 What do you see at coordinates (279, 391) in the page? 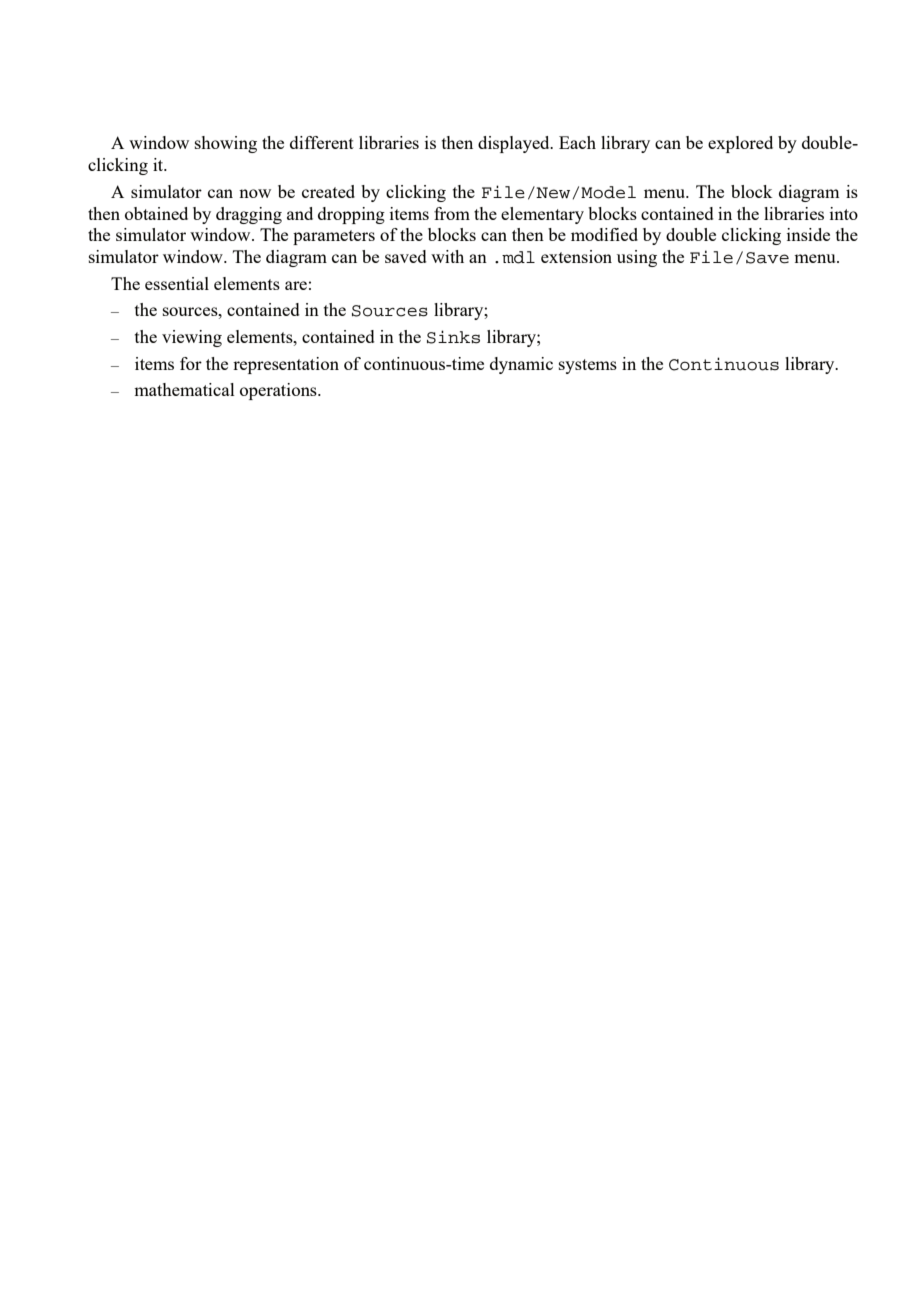
I see `operations` at bounding box center [279, 391].
